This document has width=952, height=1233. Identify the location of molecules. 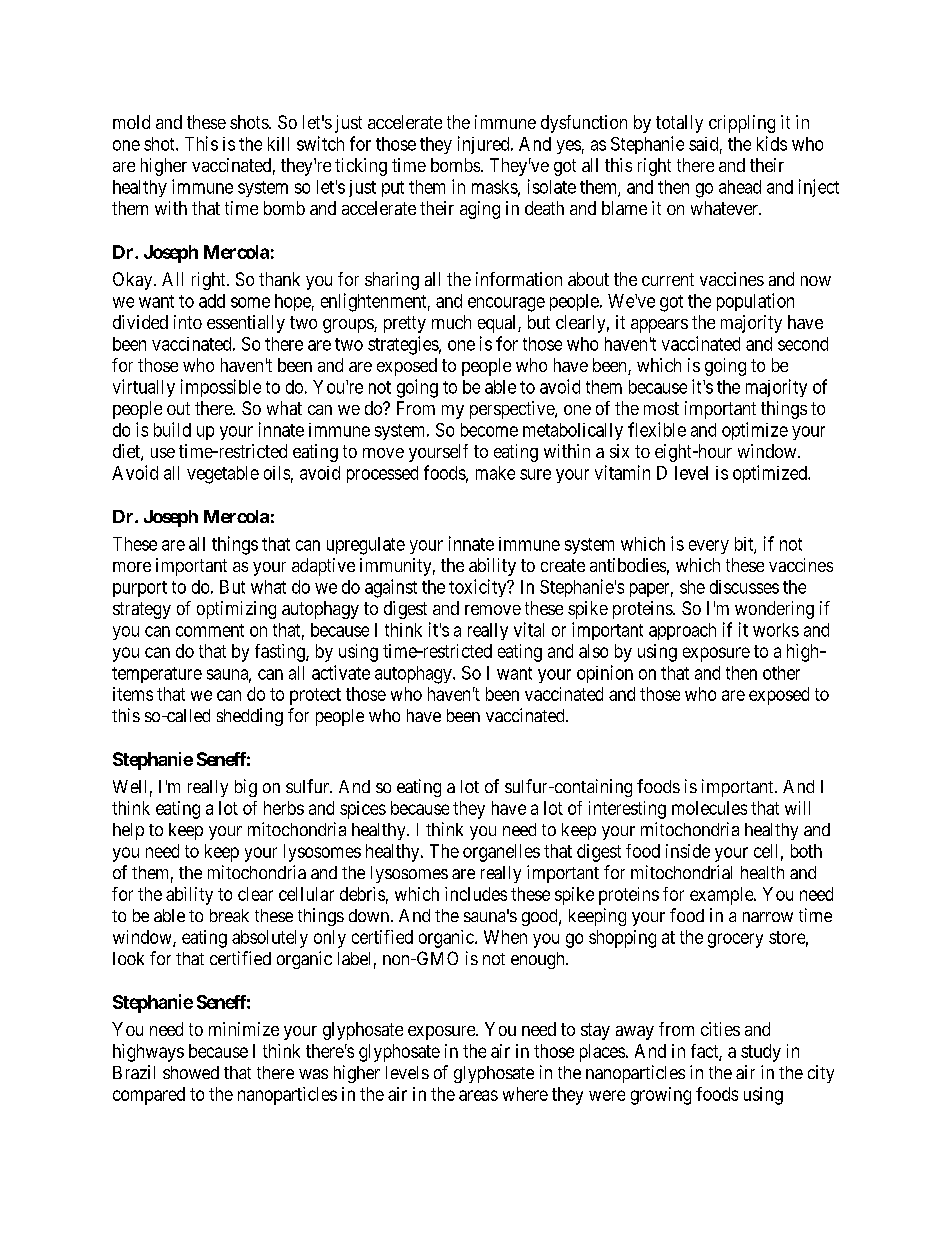
(709, 808).
